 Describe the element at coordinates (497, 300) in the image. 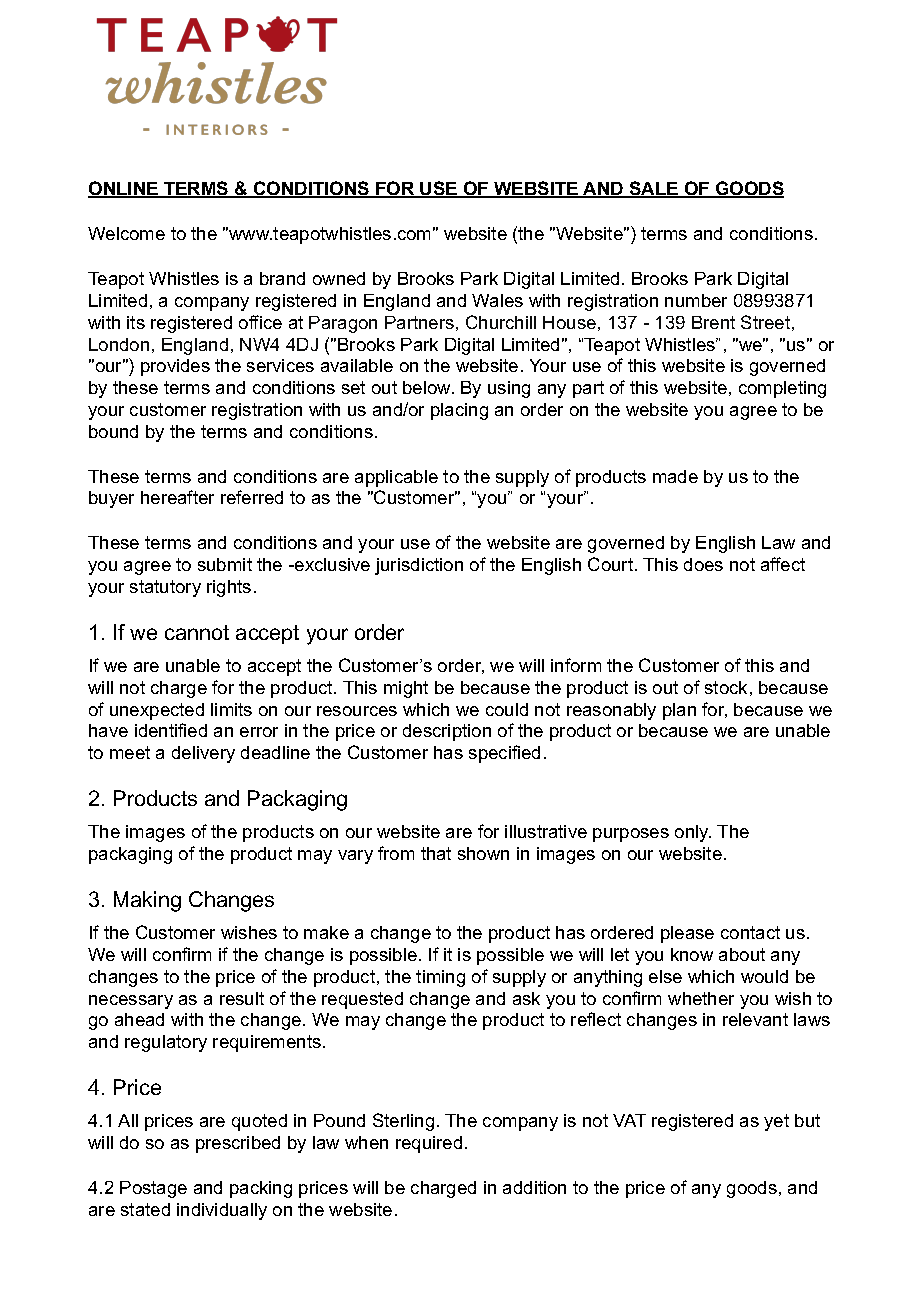

I see `Wales` at that location.
